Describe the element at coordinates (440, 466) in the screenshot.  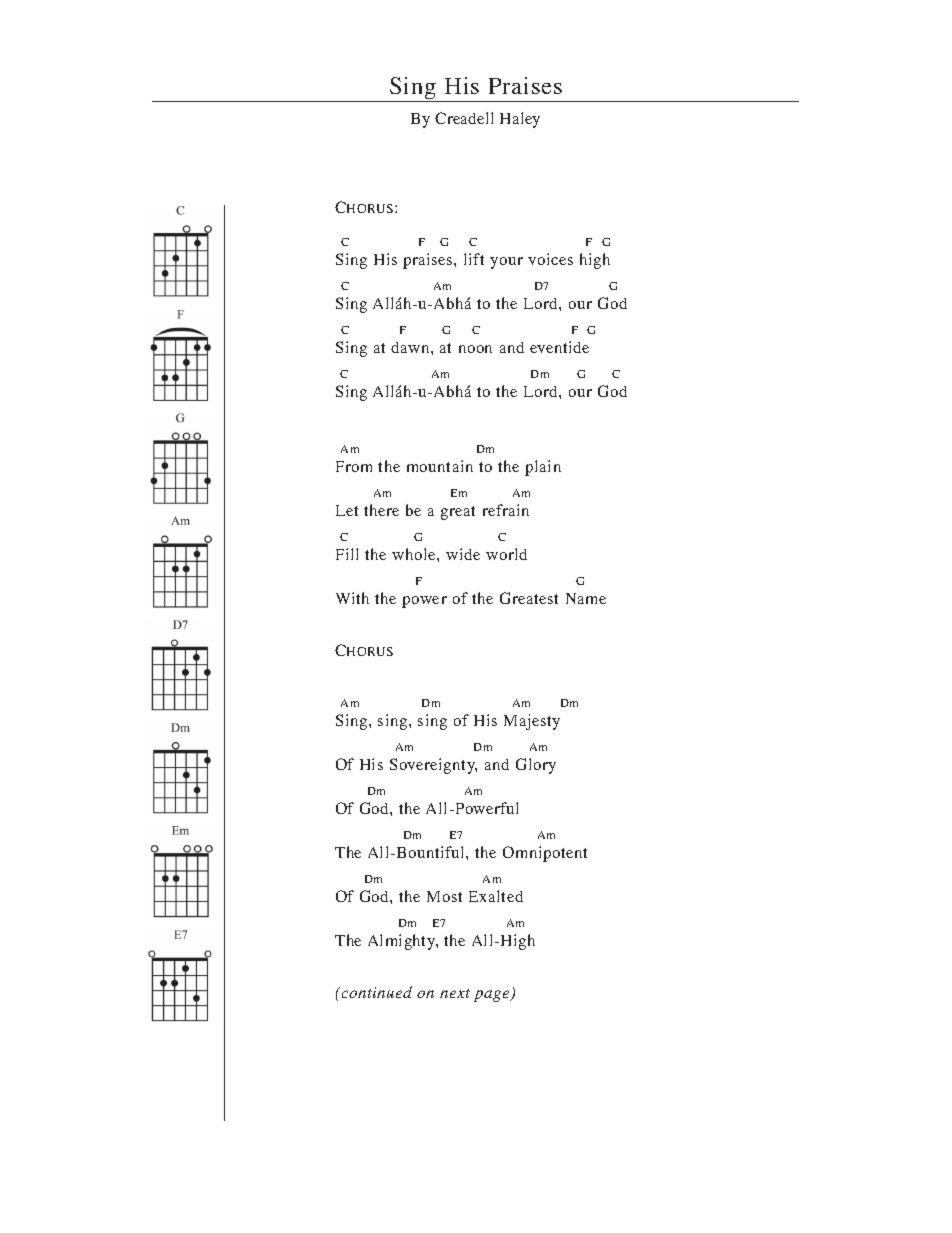
I see `mountain` at that location.
